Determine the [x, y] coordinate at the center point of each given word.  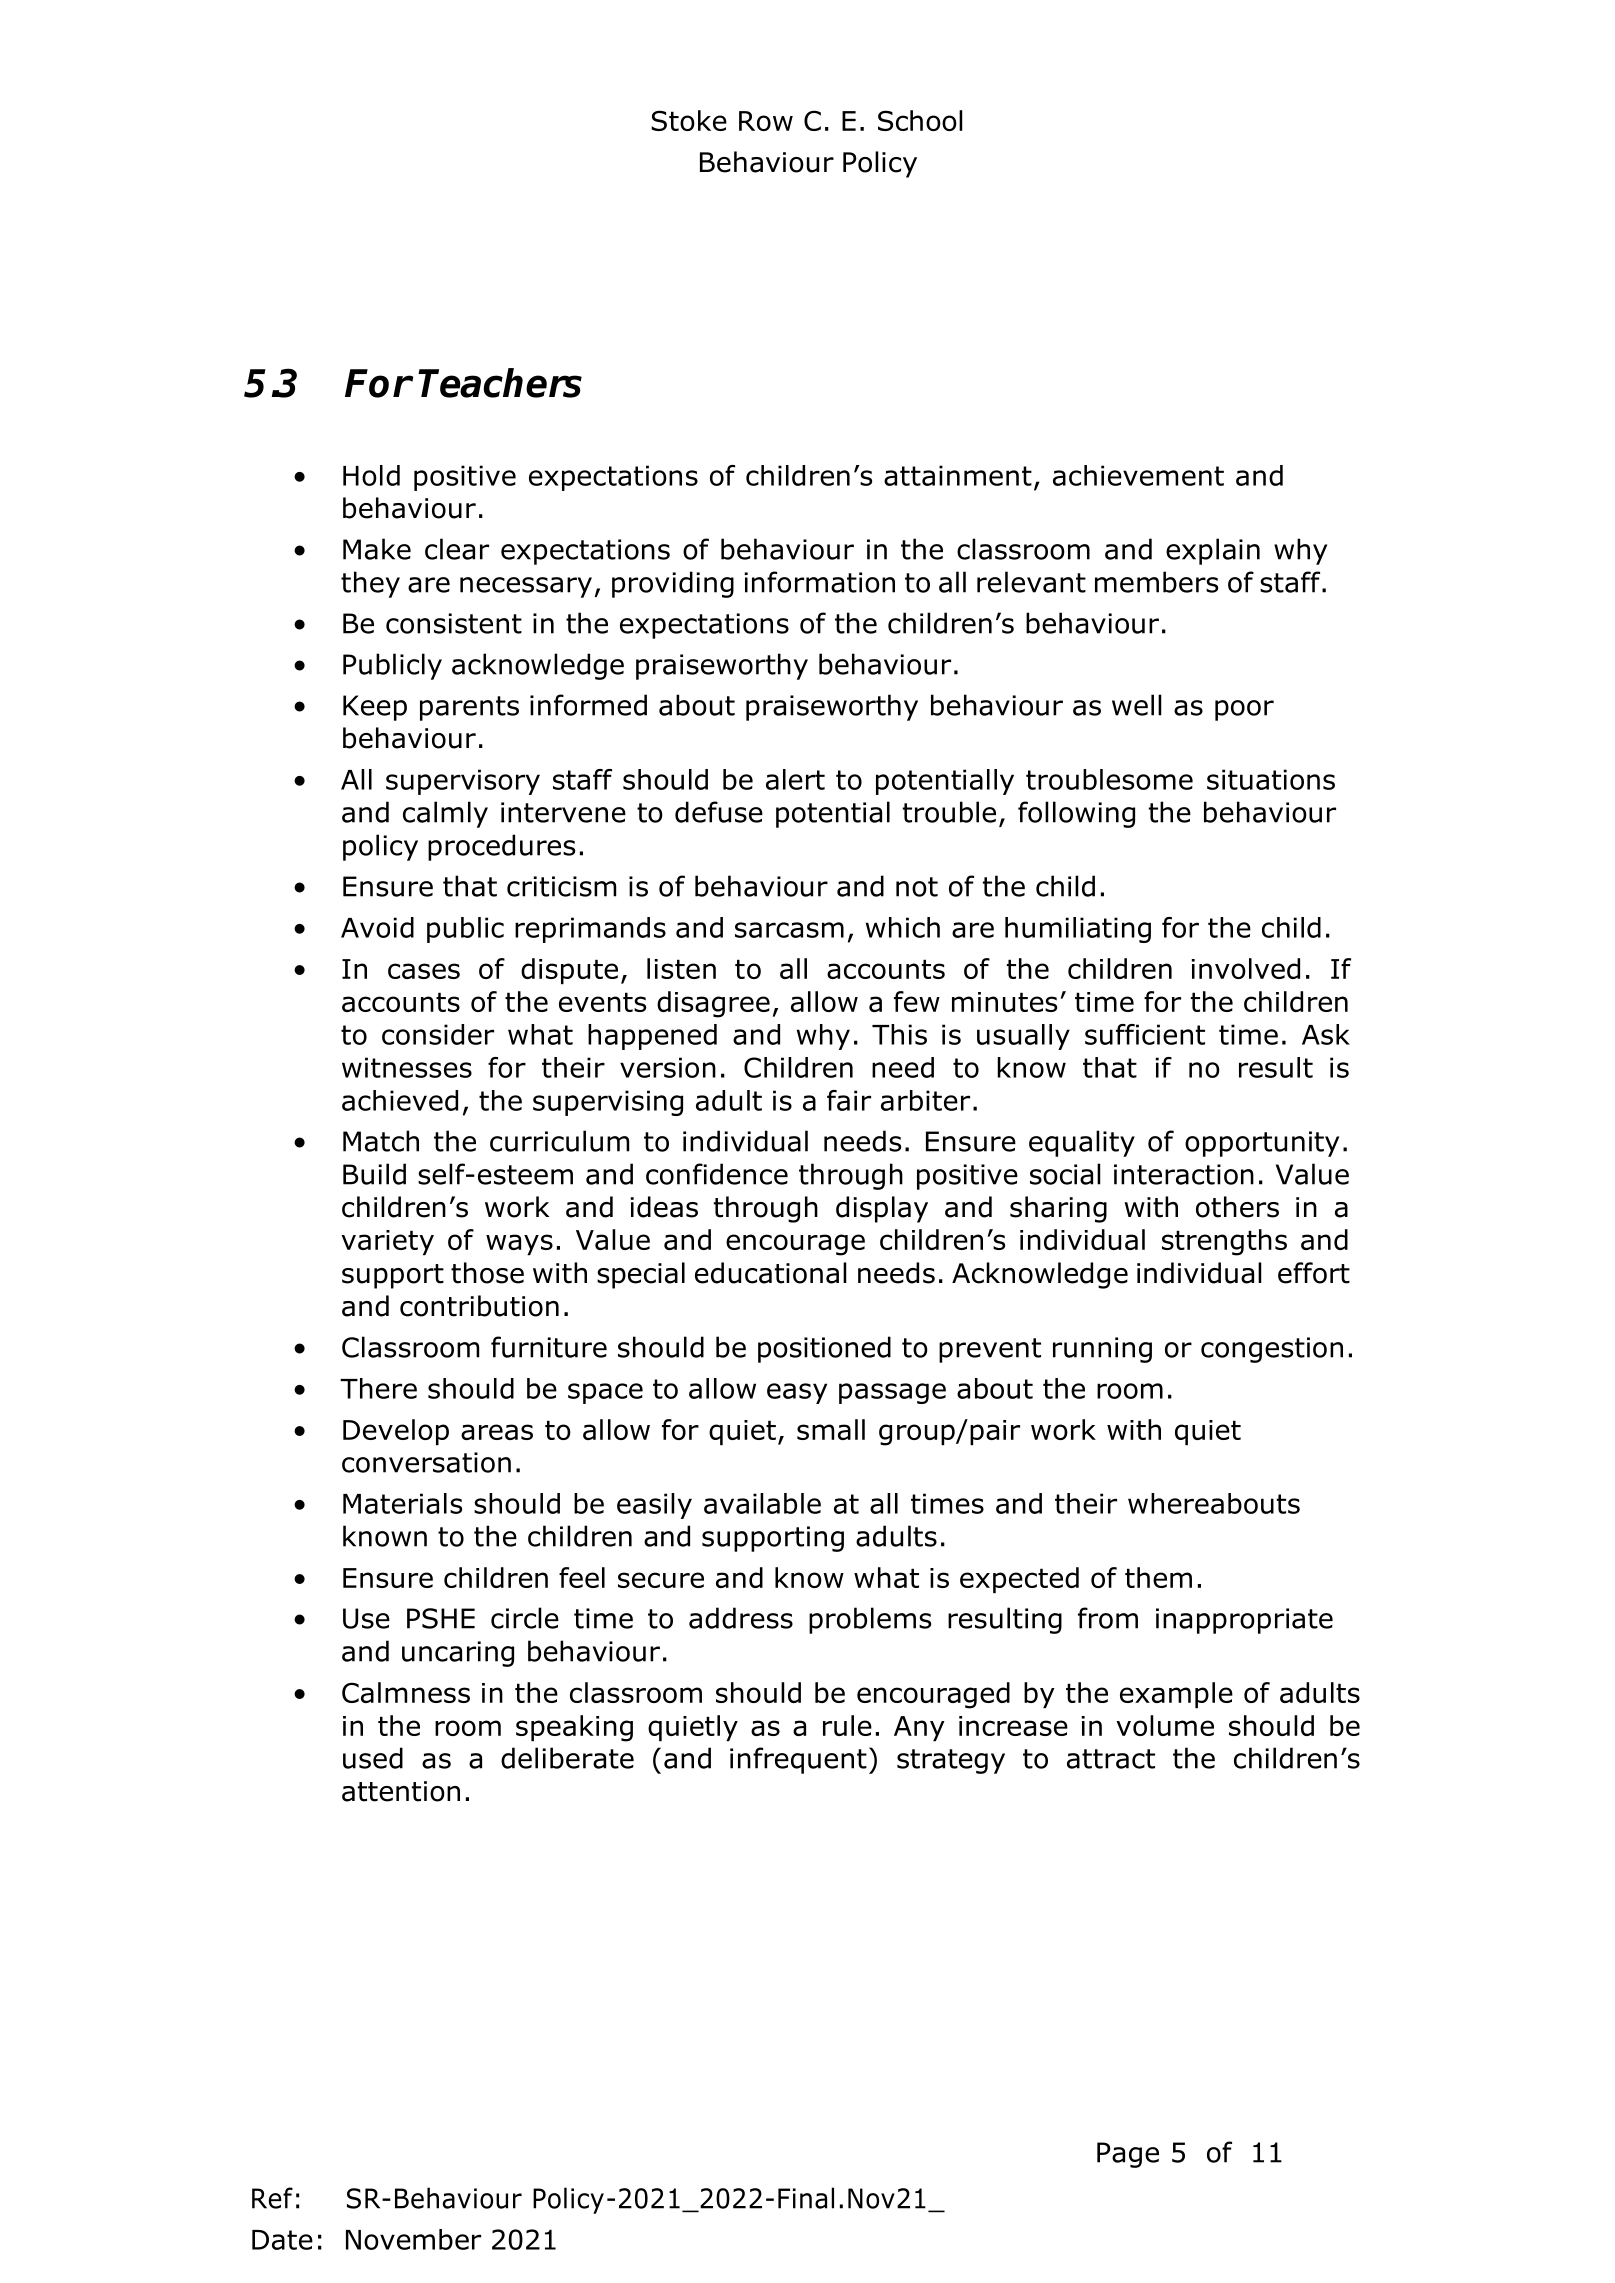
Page [1128, 2155]
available [762, 1503]
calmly [445, 814]
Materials [402, 1503]
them [1158, 1577]
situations [1271, 779]
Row [766, 121]
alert [795, 779]
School [920, 120]
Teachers [500, 383]
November [413, 2239]
